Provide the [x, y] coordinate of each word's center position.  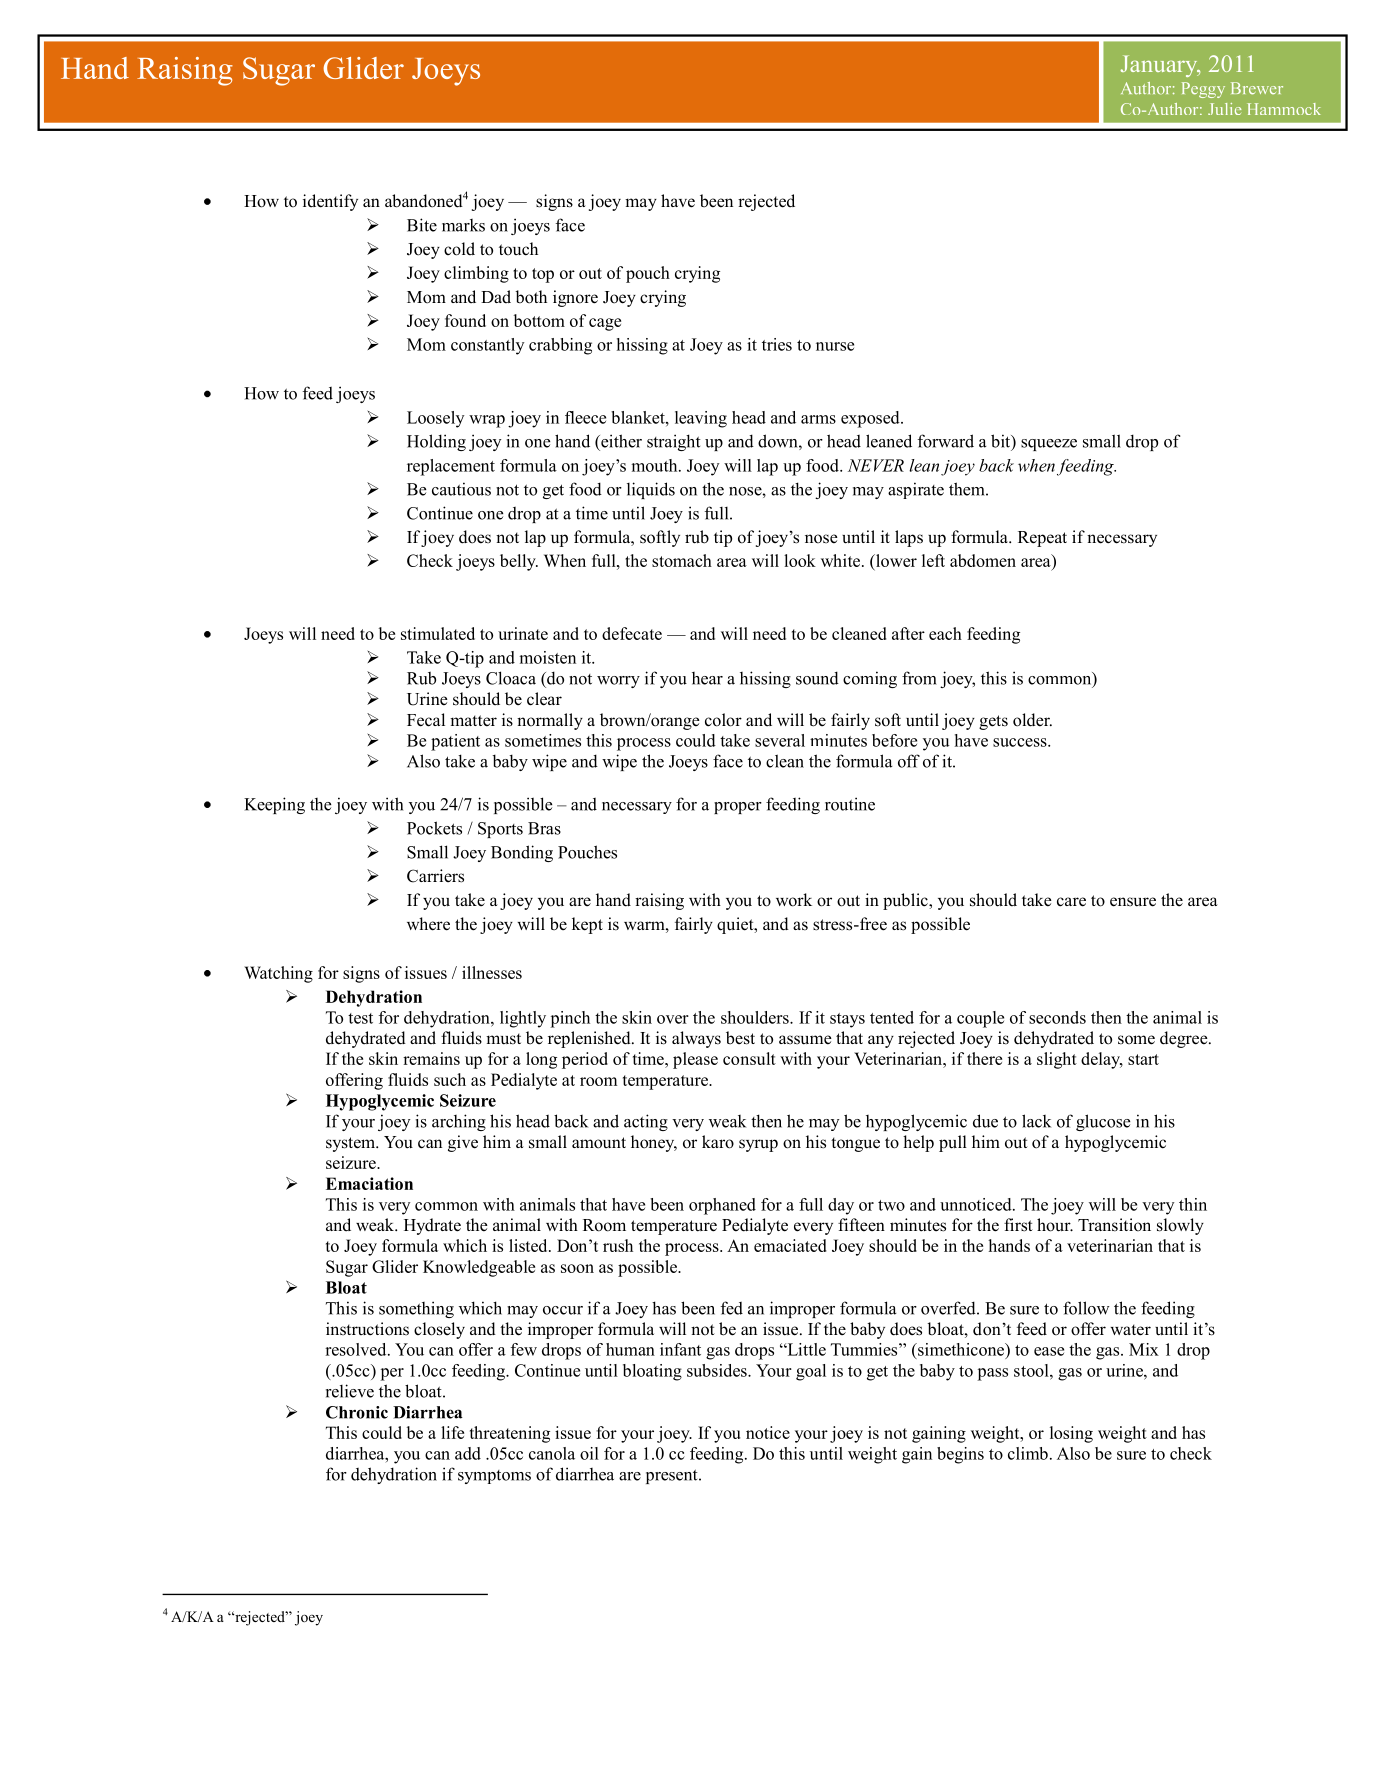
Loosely [435, 419]
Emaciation [369, 1183]
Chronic [357, 1412]
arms [818, 419]
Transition [1114, 1225]
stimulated [438, 633]
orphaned [722, 1206]
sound [817, 678]
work [794, 900]
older [1032, 720]
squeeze [1049, 445]
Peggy [1203, 90]
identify [330, 202]
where [428, 924]
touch [518, 249]
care [1071, 902]
